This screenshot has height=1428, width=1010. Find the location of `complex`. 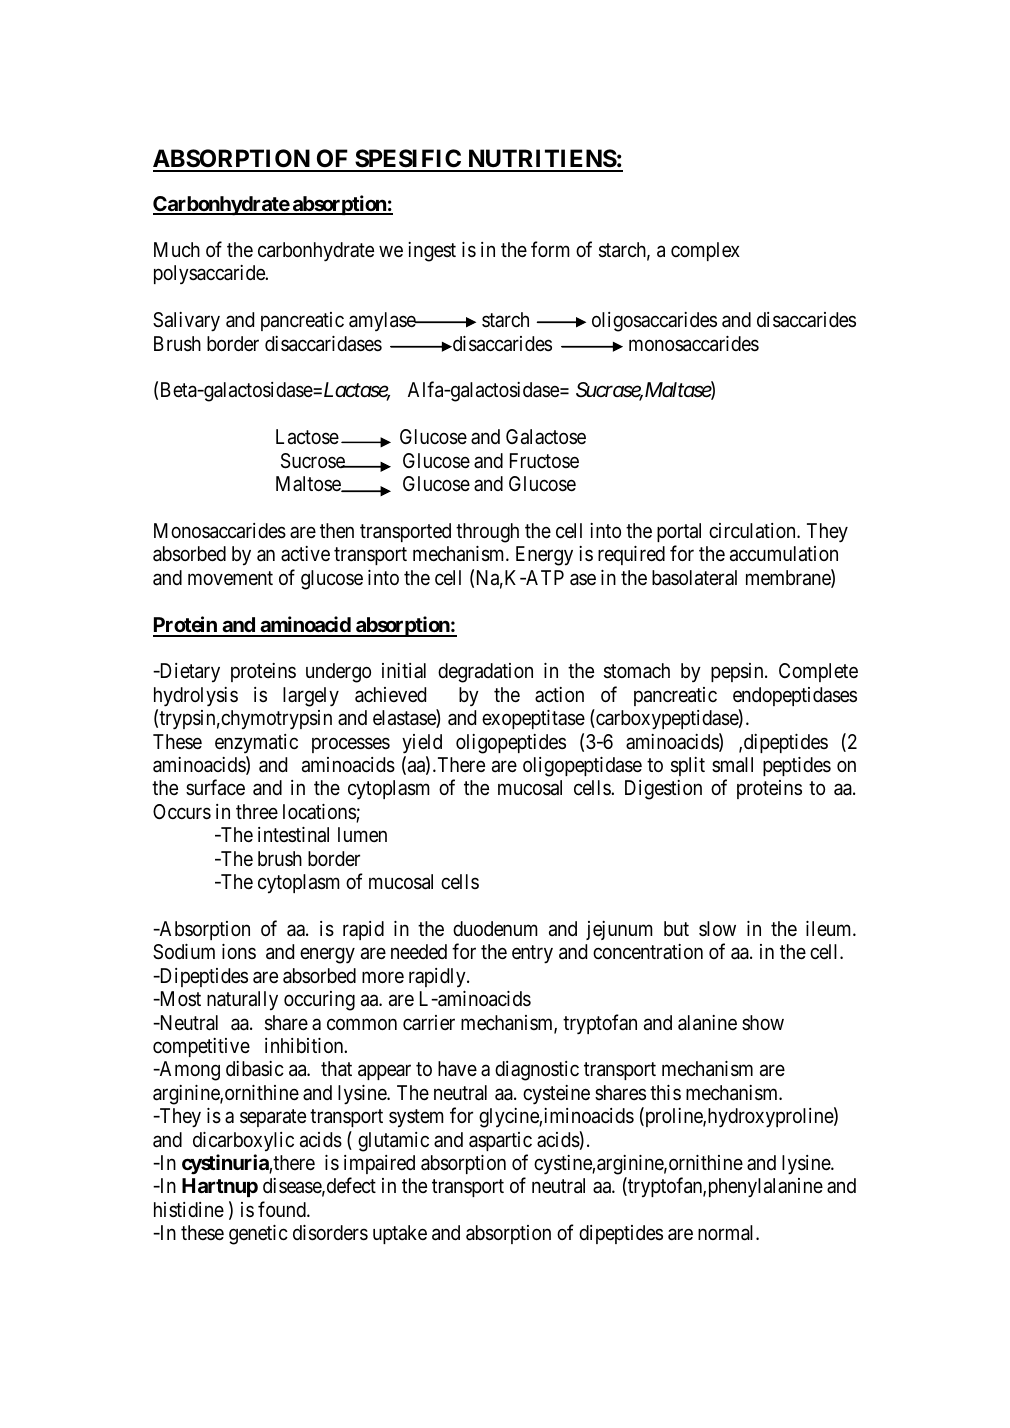

complex is located at coordinates (705, 251).
